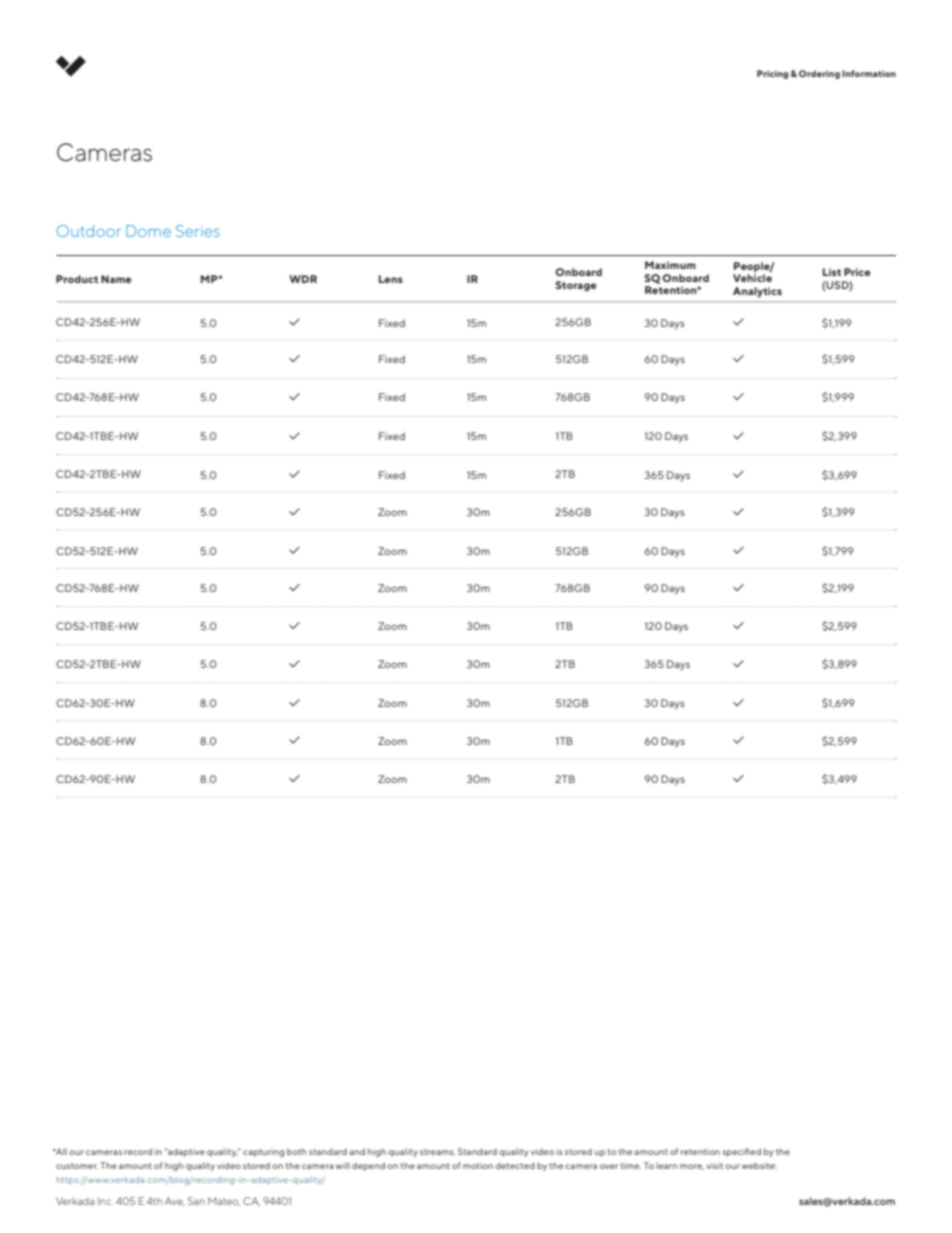  Describe the element at coordinates (742, 1152) in the document. I see `specified` at that location.
